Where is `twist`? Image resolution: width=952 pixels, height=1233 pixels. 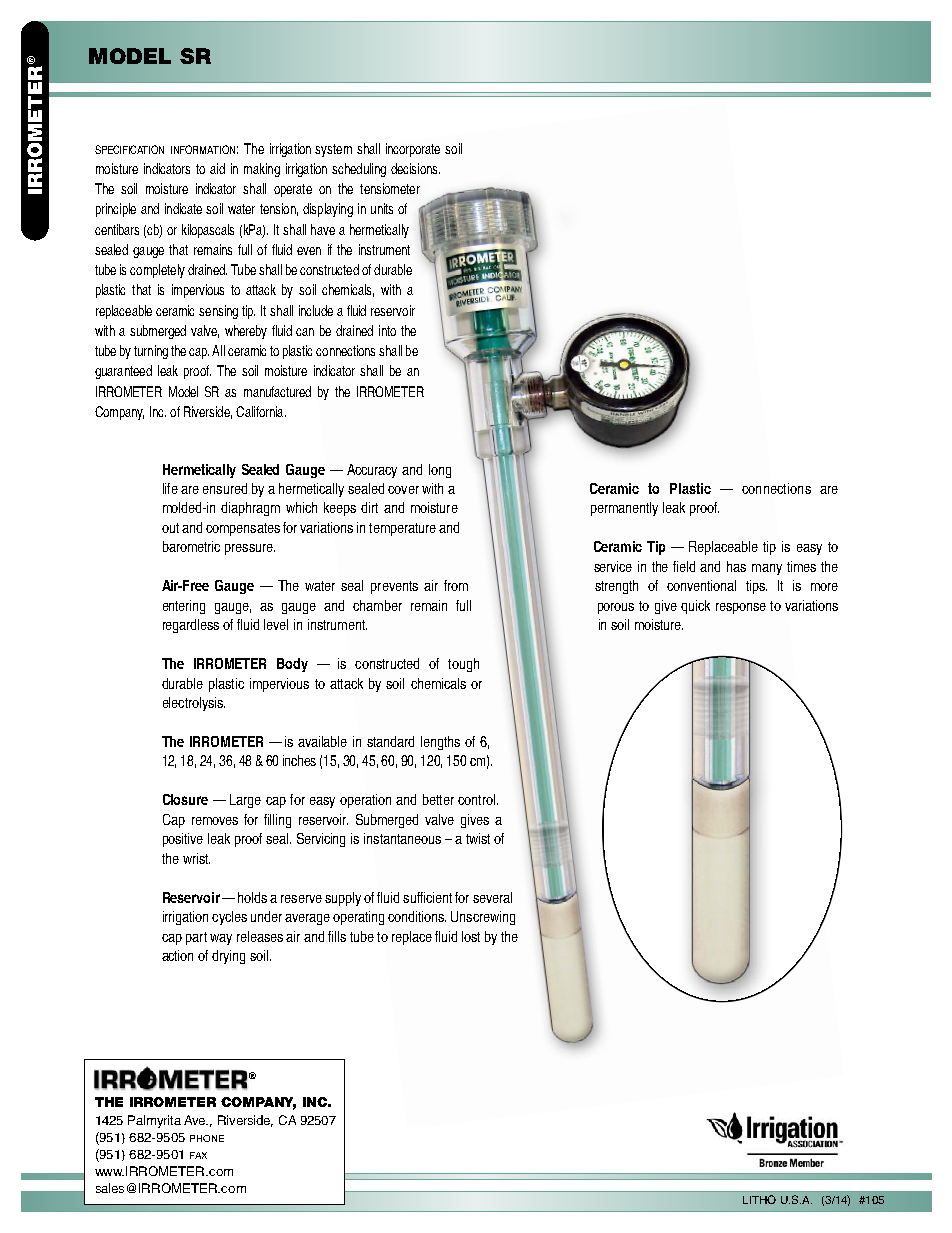
twist is located at coordinates (478, 838).
